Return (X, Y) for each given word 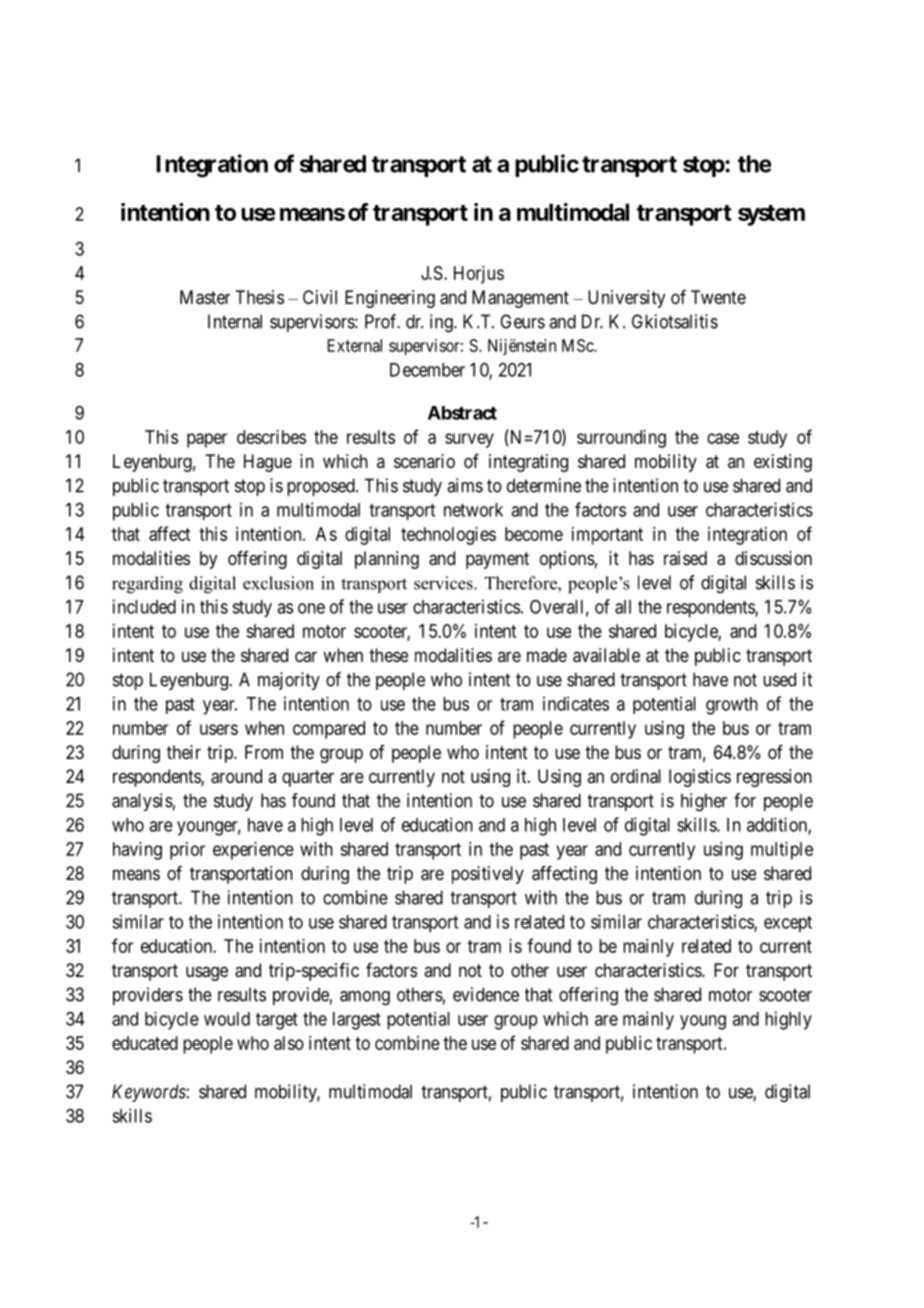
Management (520, 299)
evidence (486, 994)
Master (205, 297)
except (788, 924)
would (227, 1019)
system (771, 215)
